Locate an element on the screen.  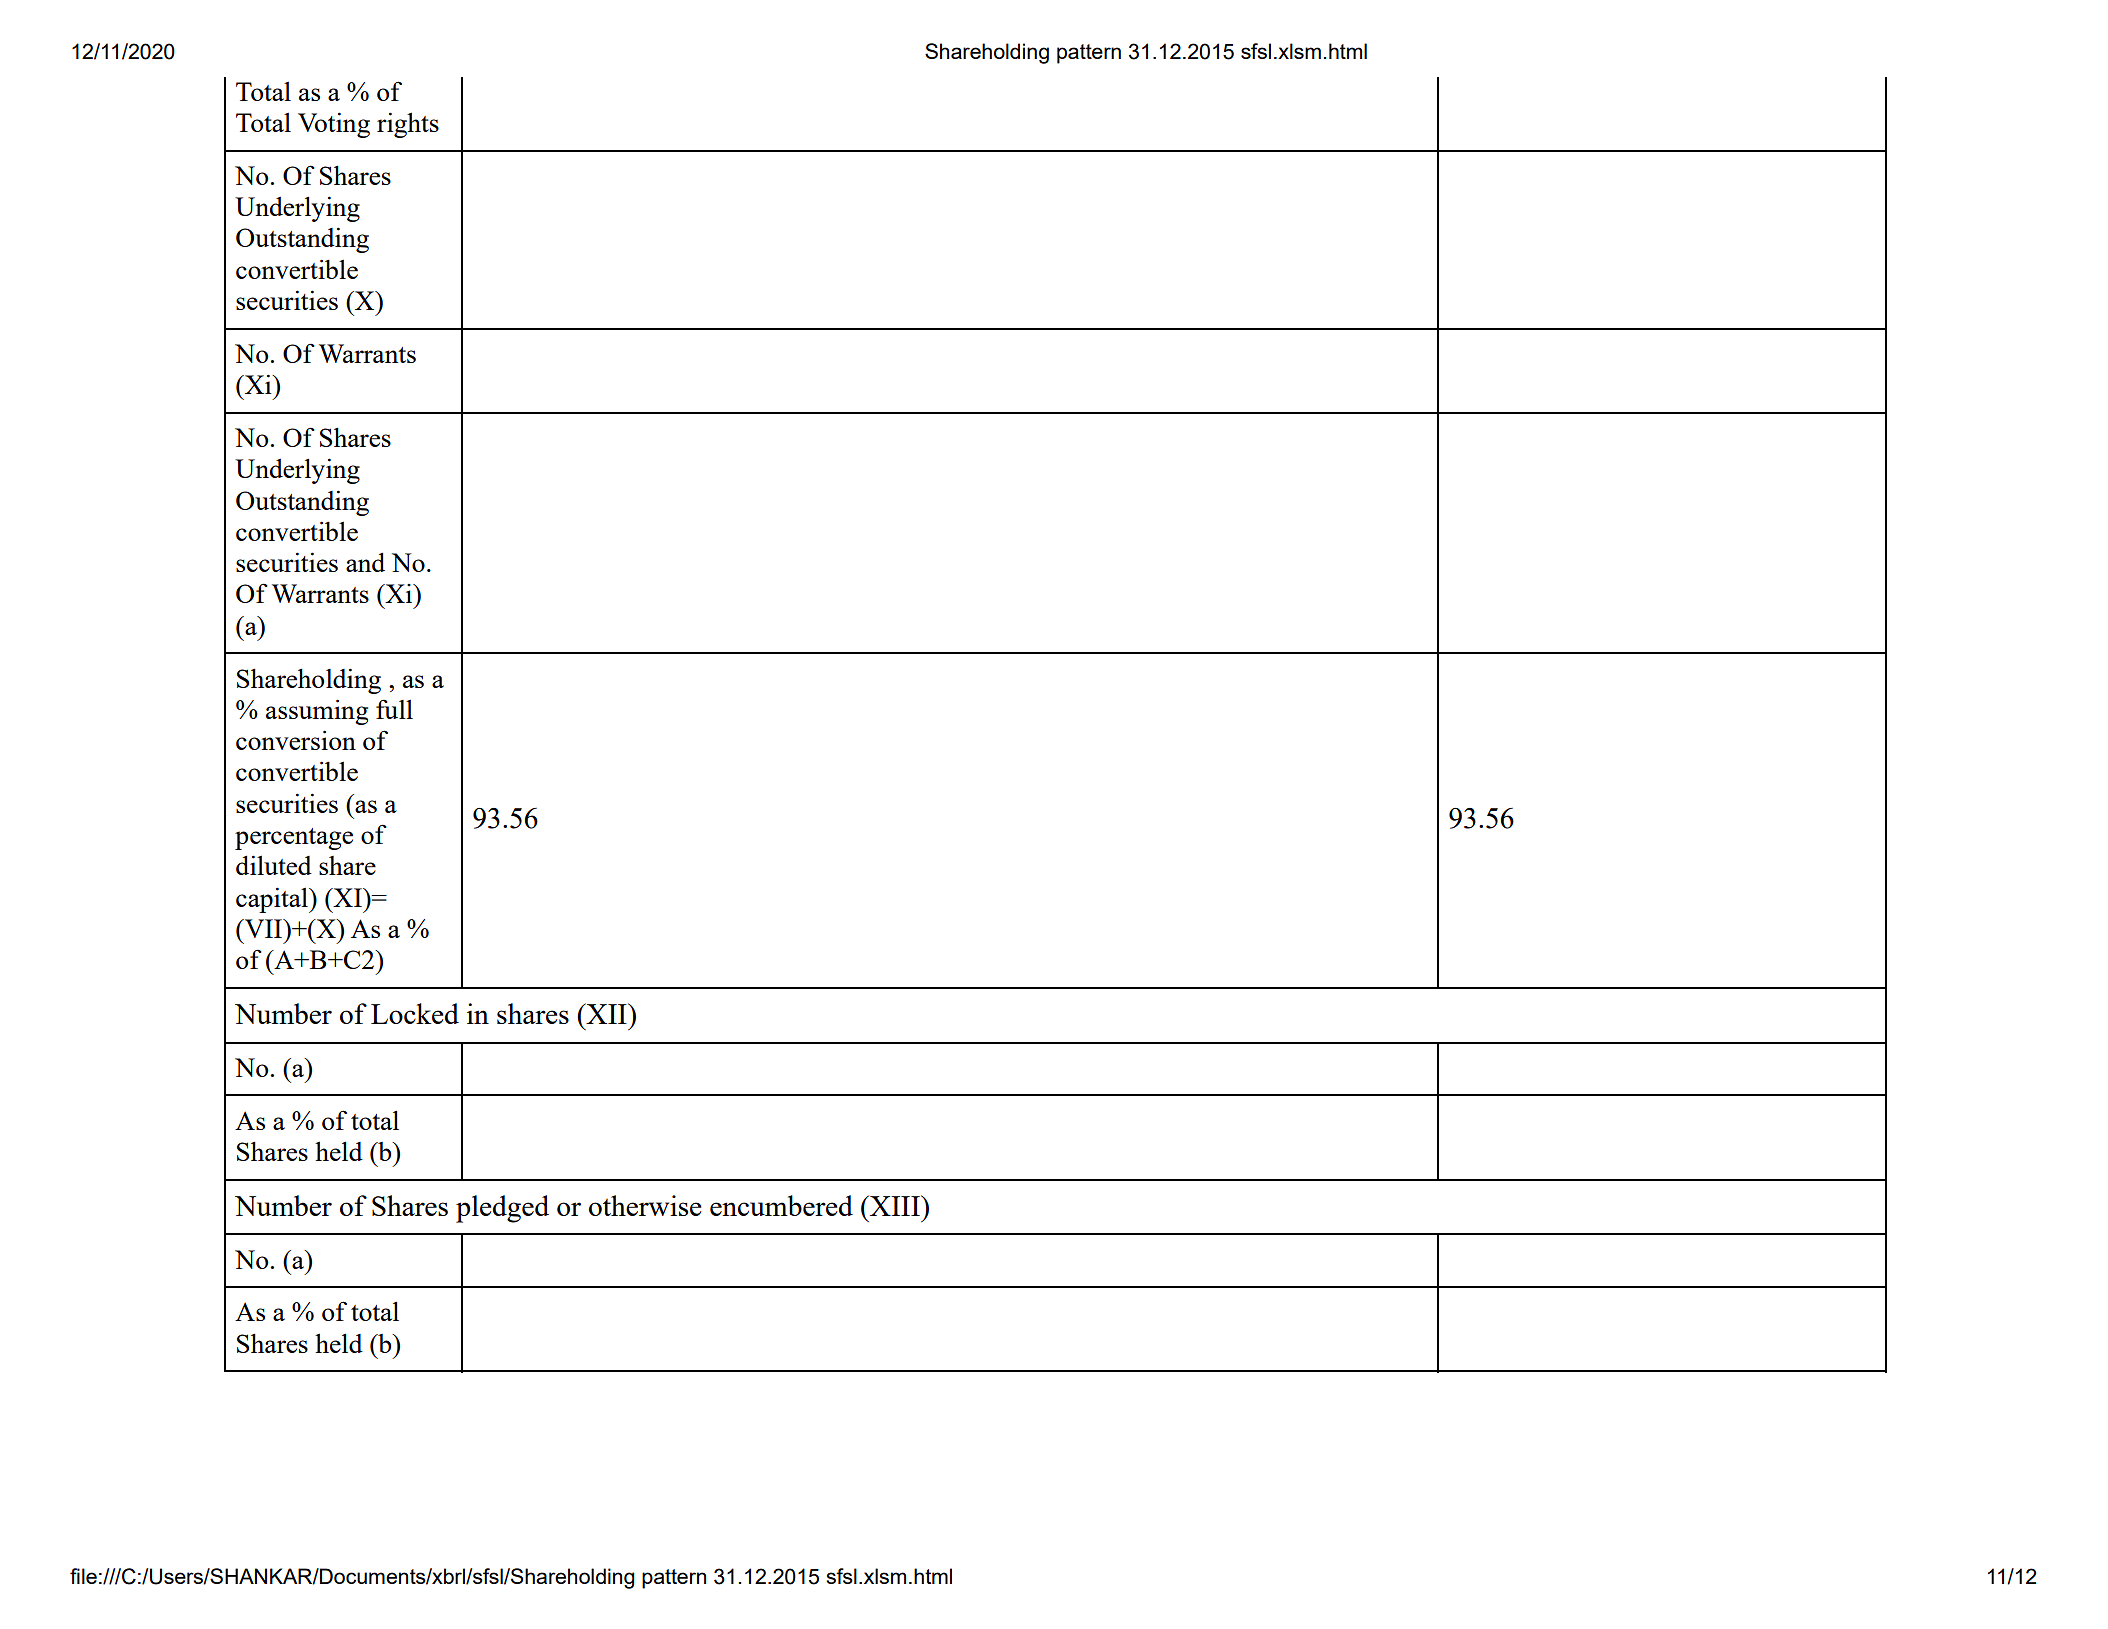
percentage is located at coordinates (294, 839).
